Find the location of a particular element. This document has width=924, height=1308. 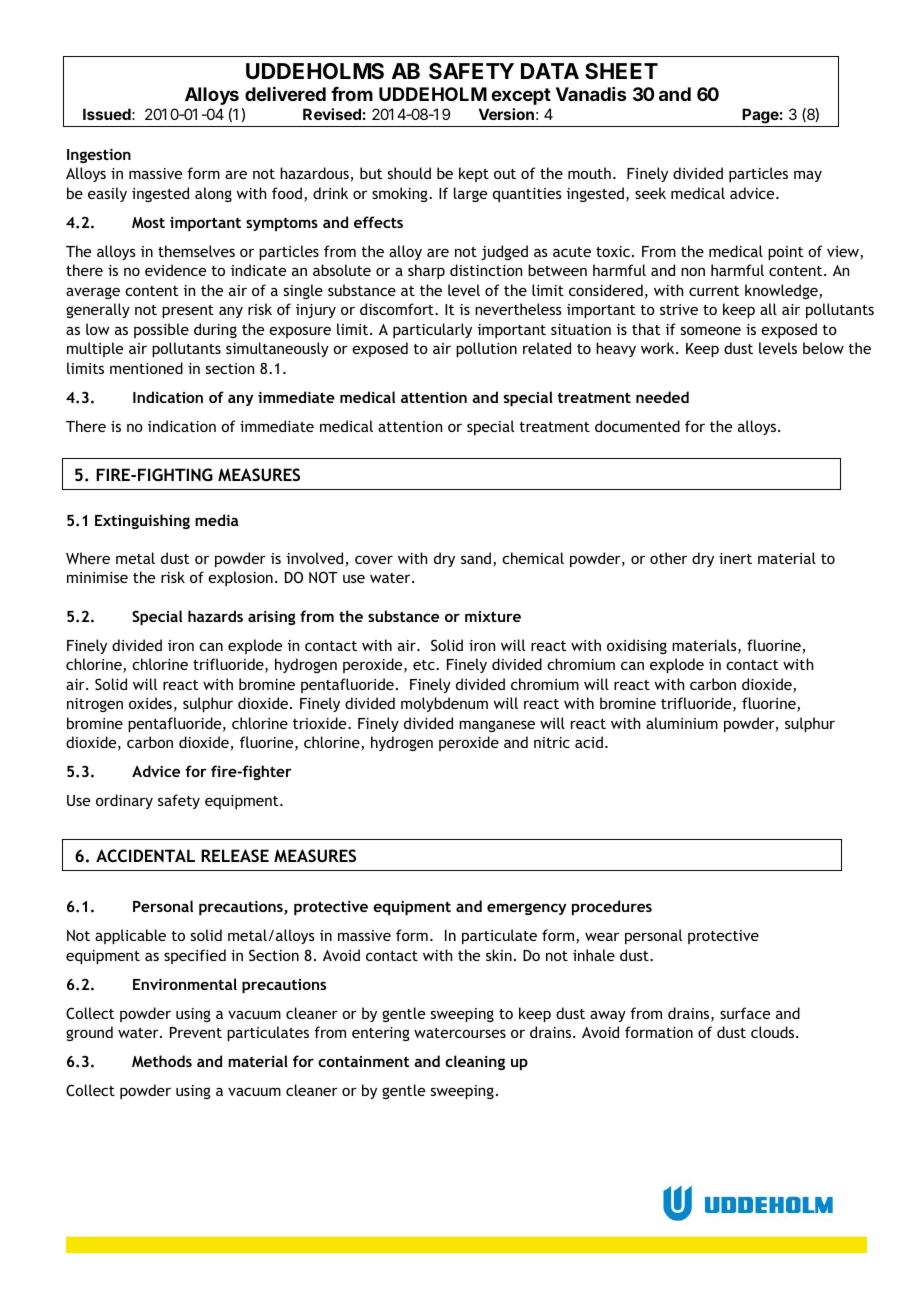

needed is located at coordinates (662, 397).
